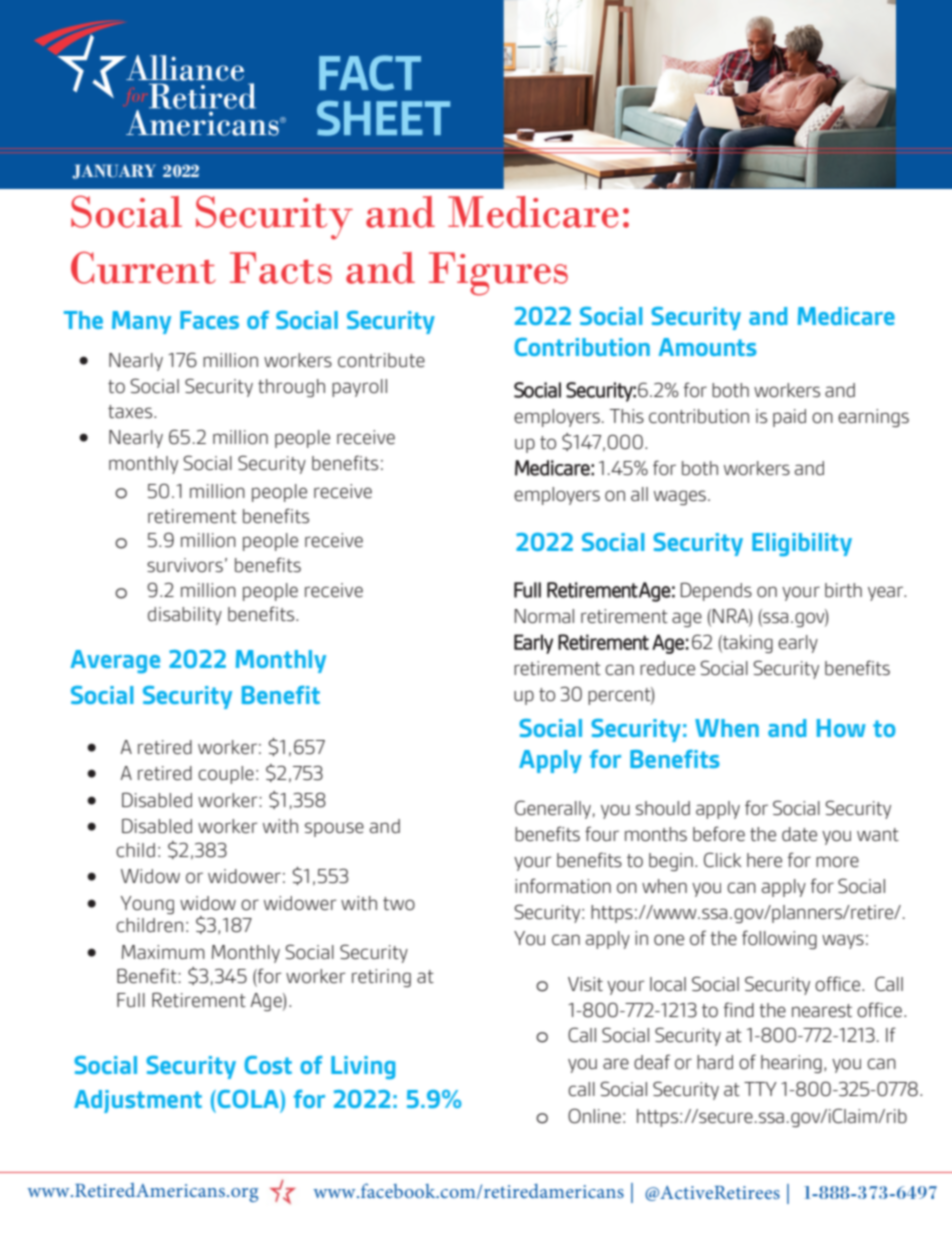  I want to click on How, so click(841, 728).
